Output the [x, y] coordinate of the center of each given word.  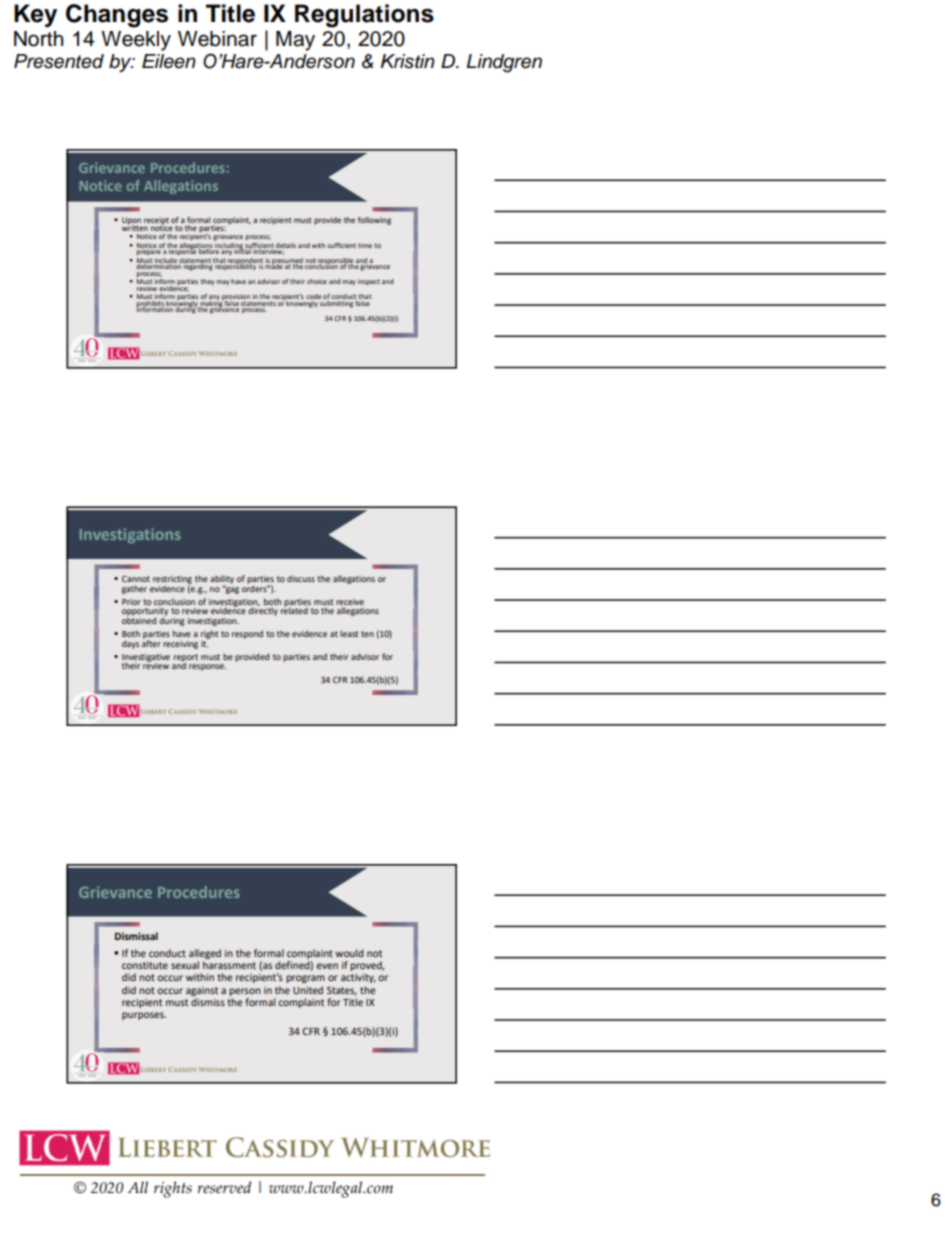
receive [350, 603]
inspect [369, 282]
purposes [144, 1016]
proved [367, 966]
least [349, 633]
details [286, 245]
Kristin [407, 61]
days [130, 644]
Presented [59, 61]
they [207, 282]
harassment [229, 965]
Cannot [136, 579]
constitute [145, 965]
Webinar [217, 39]
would [349, 953]
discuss [301, 578]
